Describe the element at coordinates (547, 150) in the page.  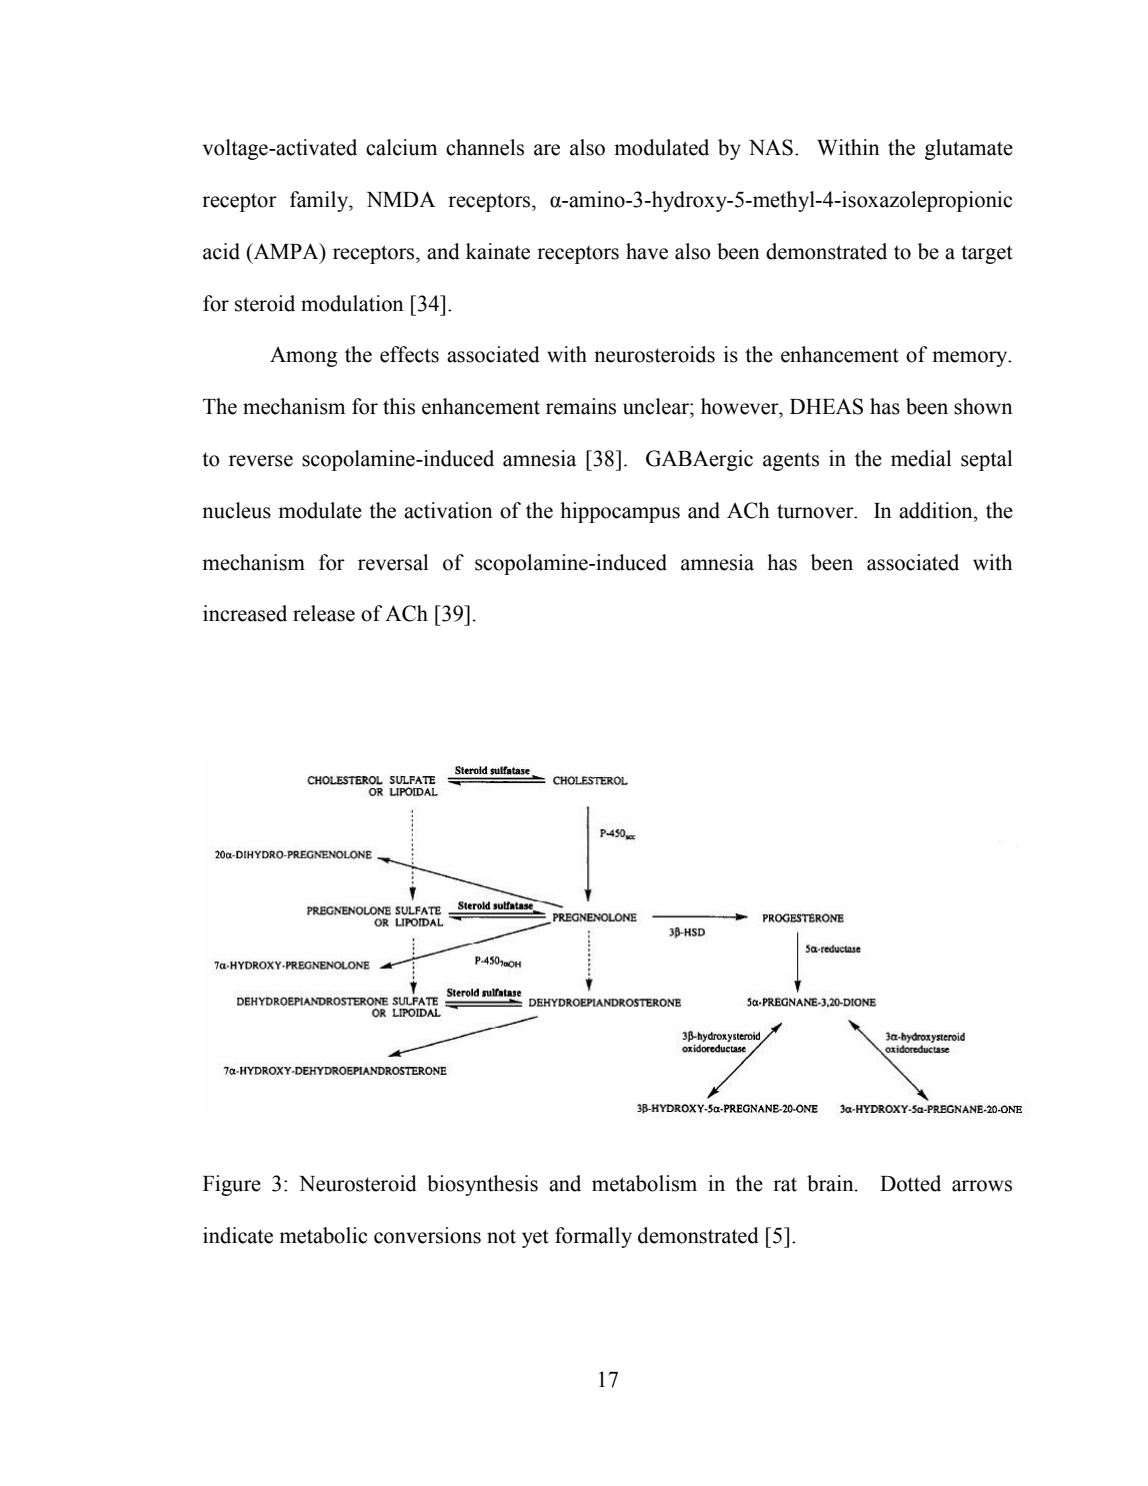
I see `are` at that location.
